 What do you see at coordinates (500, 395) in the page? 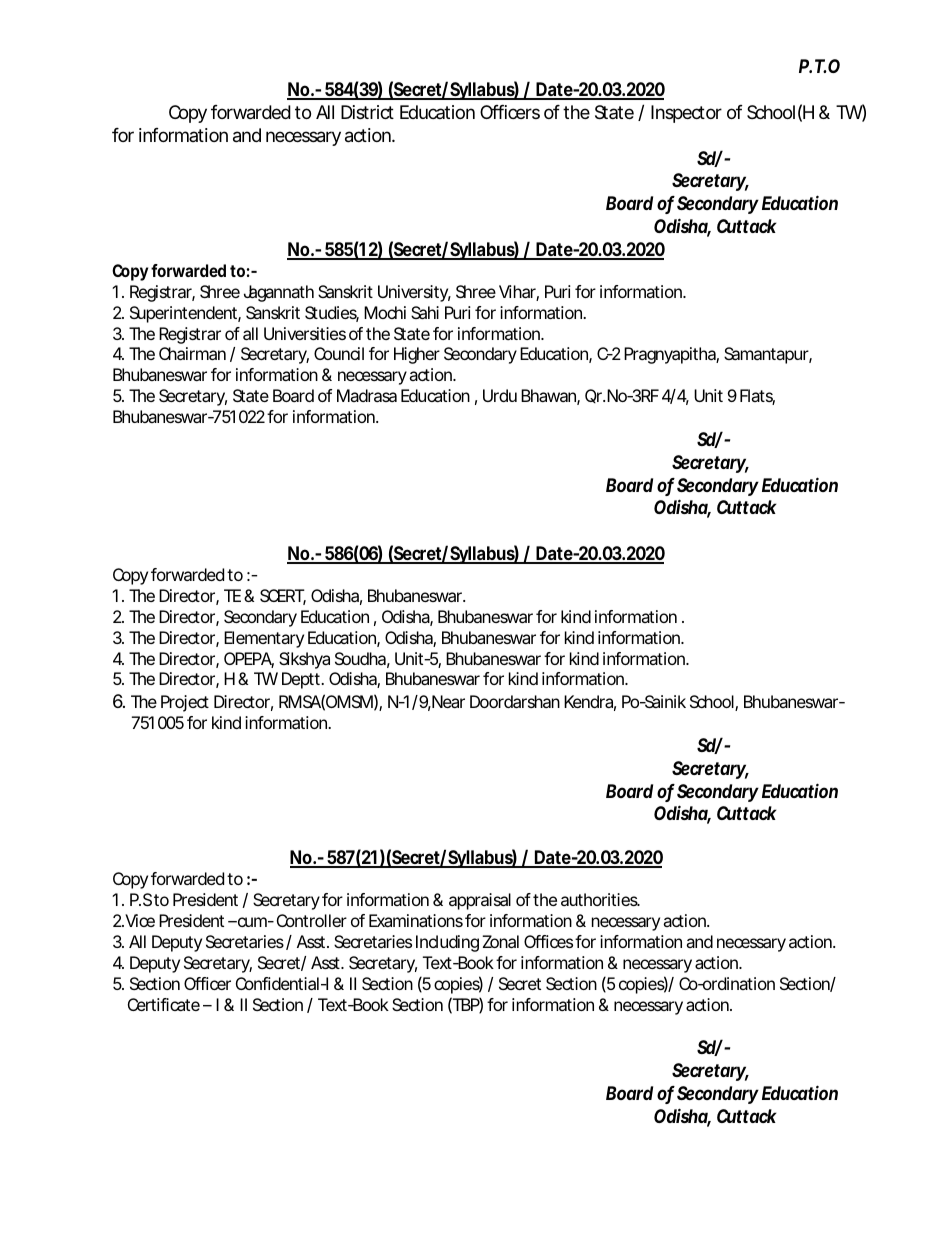
I see `Urdu` at bounding box center [500, 395].
